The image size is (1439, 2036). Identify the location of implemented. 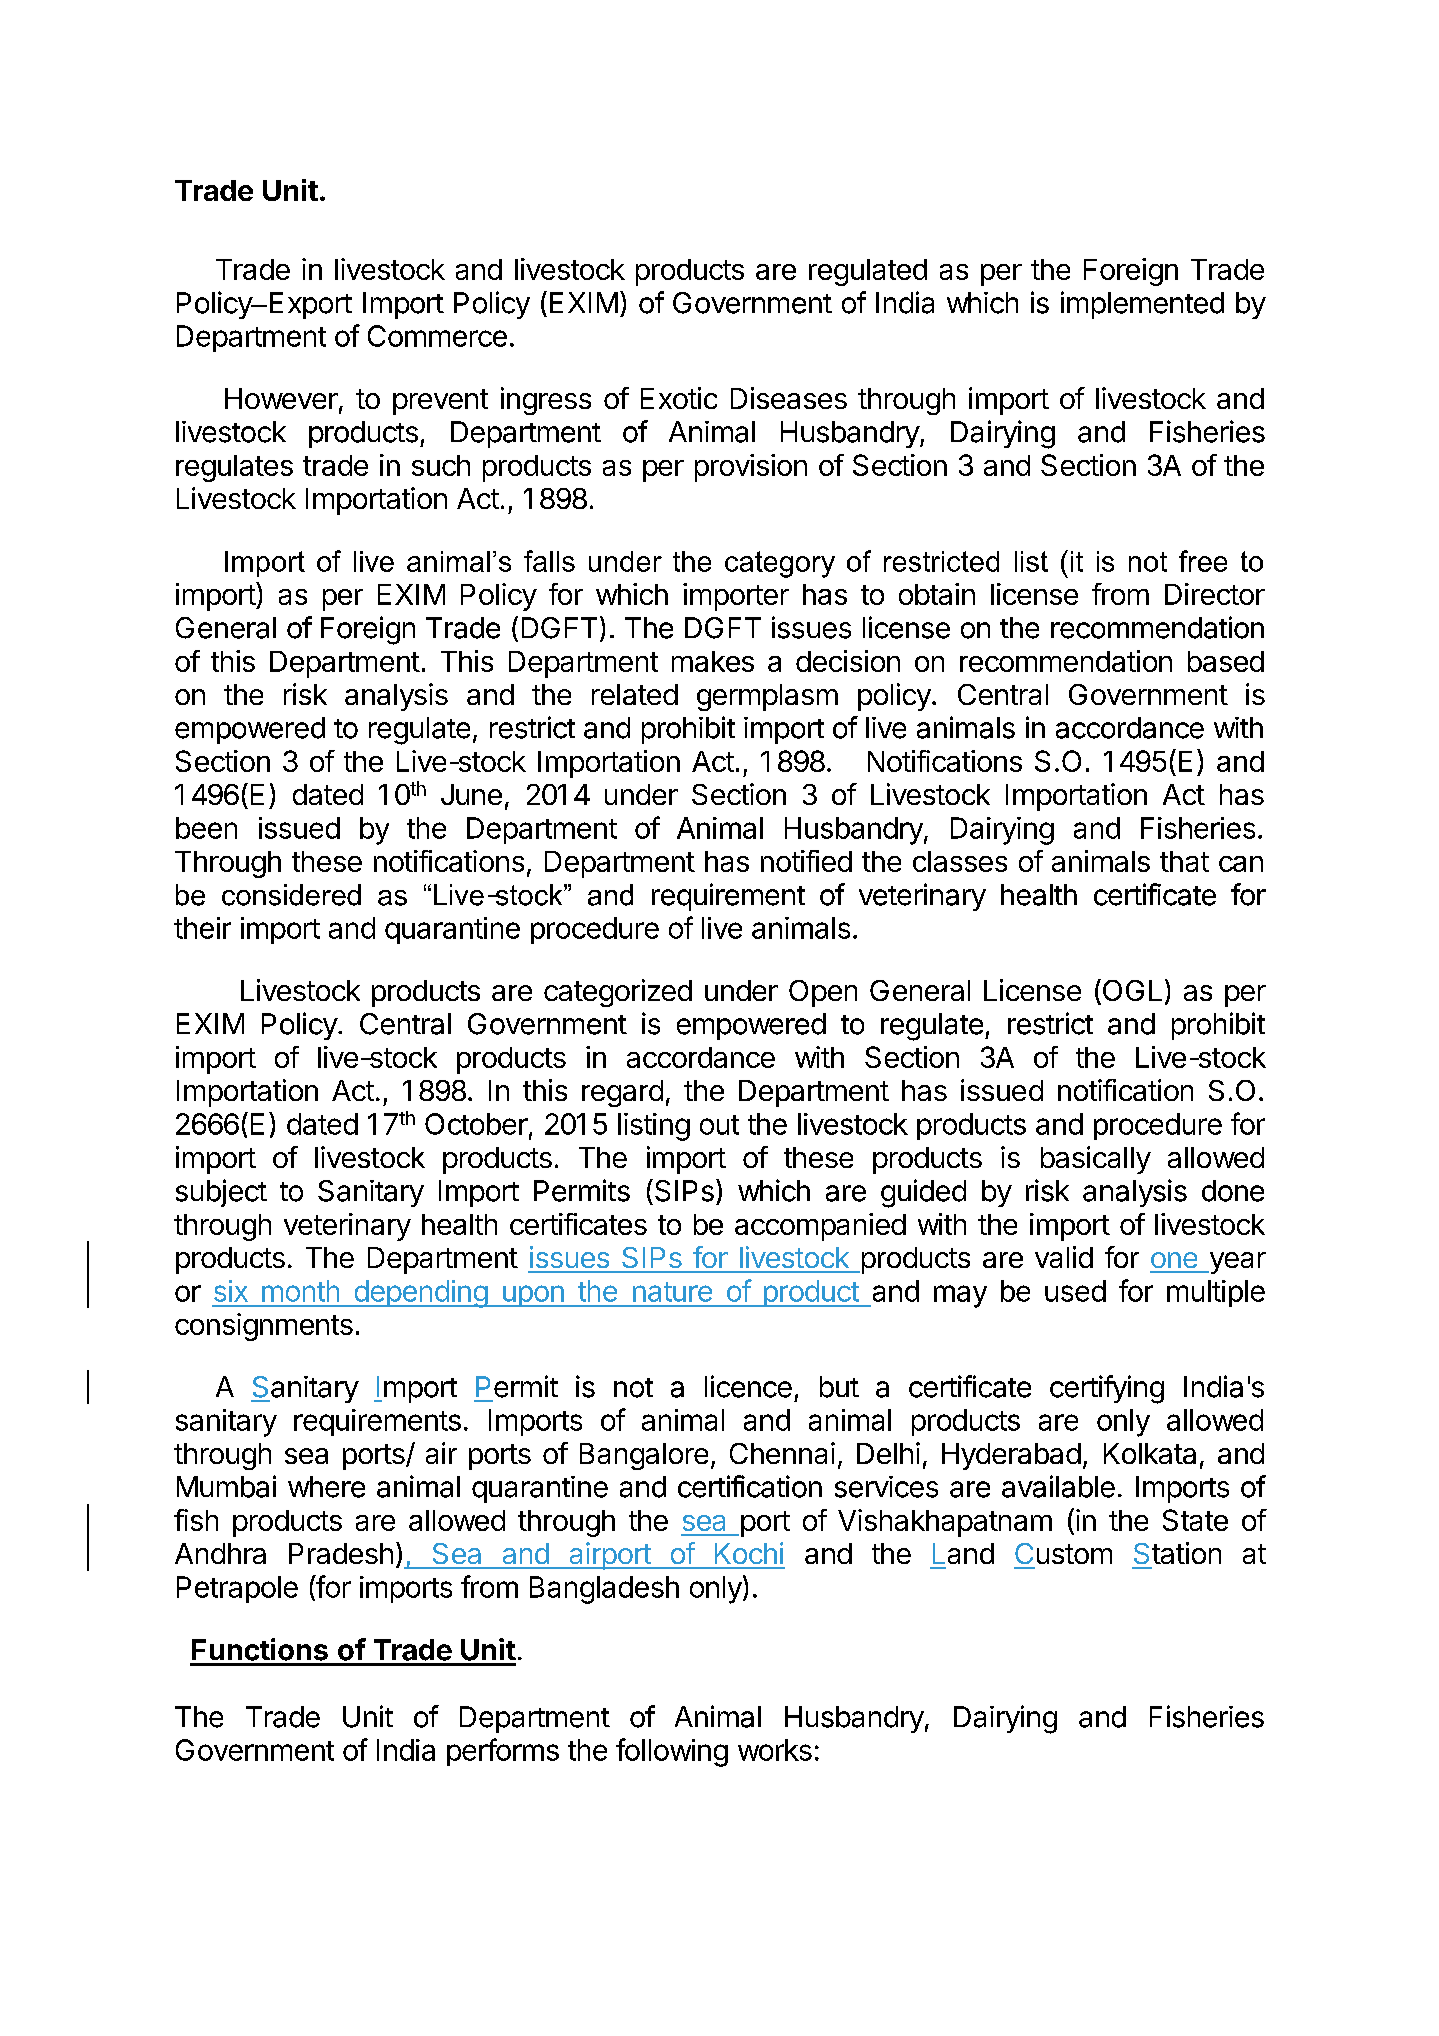
(1142, 305).
